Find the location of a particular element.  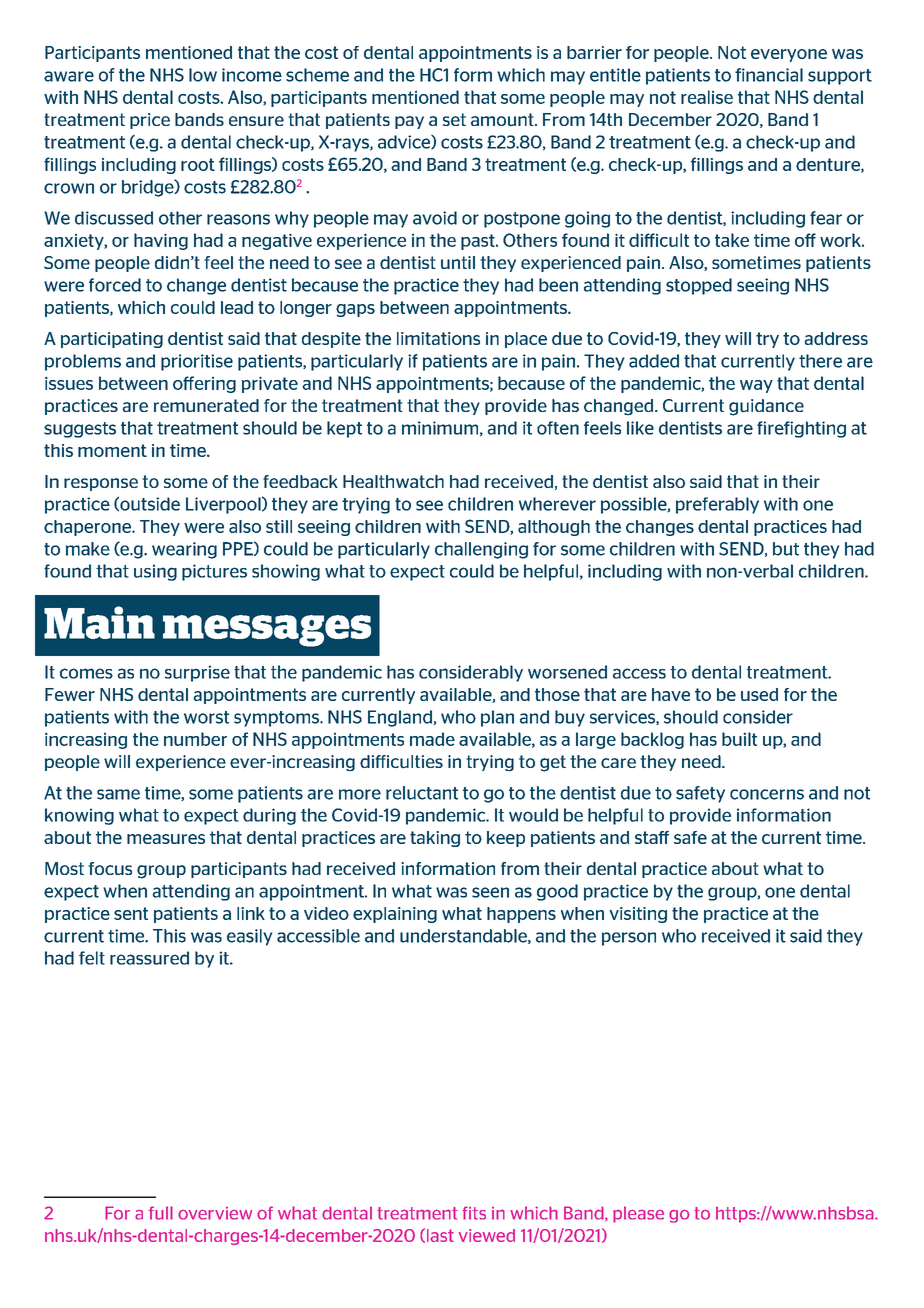

financial is located at coordinates (769, 75).
